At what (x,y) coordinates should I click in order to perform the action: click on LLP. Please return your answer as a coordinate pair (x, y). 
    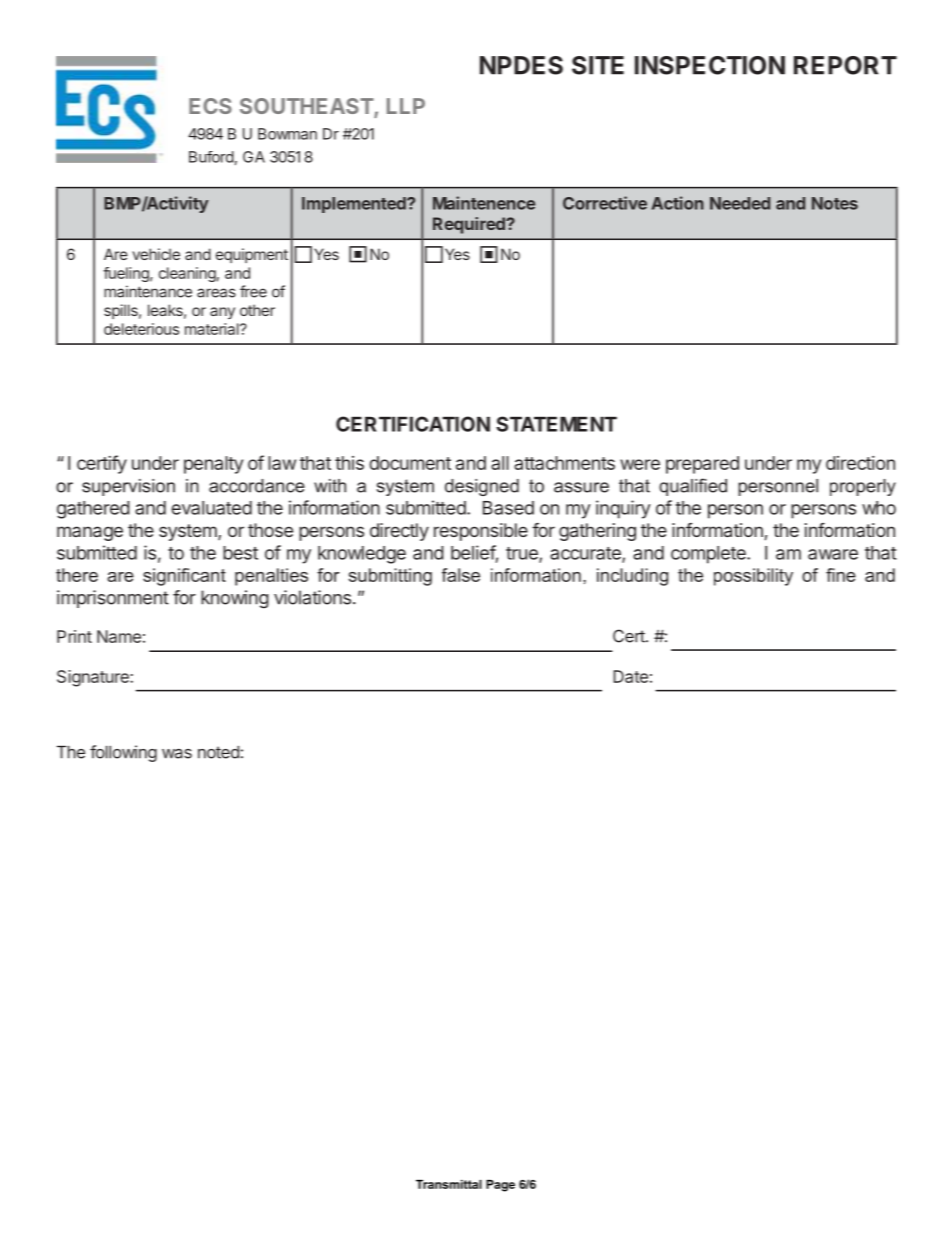
    Looking at the image, I should click on (406, 106).
